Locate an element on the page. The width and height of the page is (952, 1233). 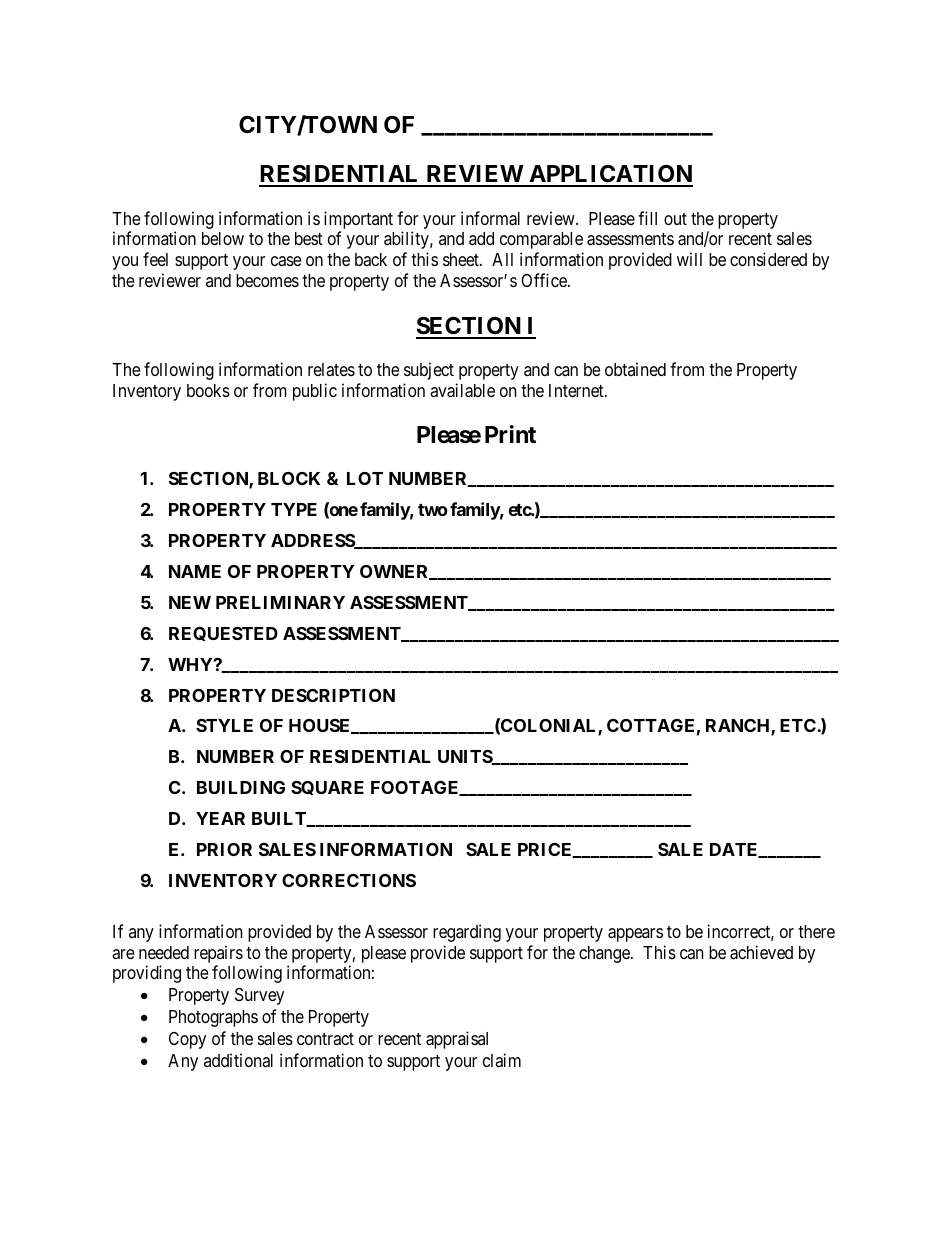
achieved is located at coordinates (761, 952).
